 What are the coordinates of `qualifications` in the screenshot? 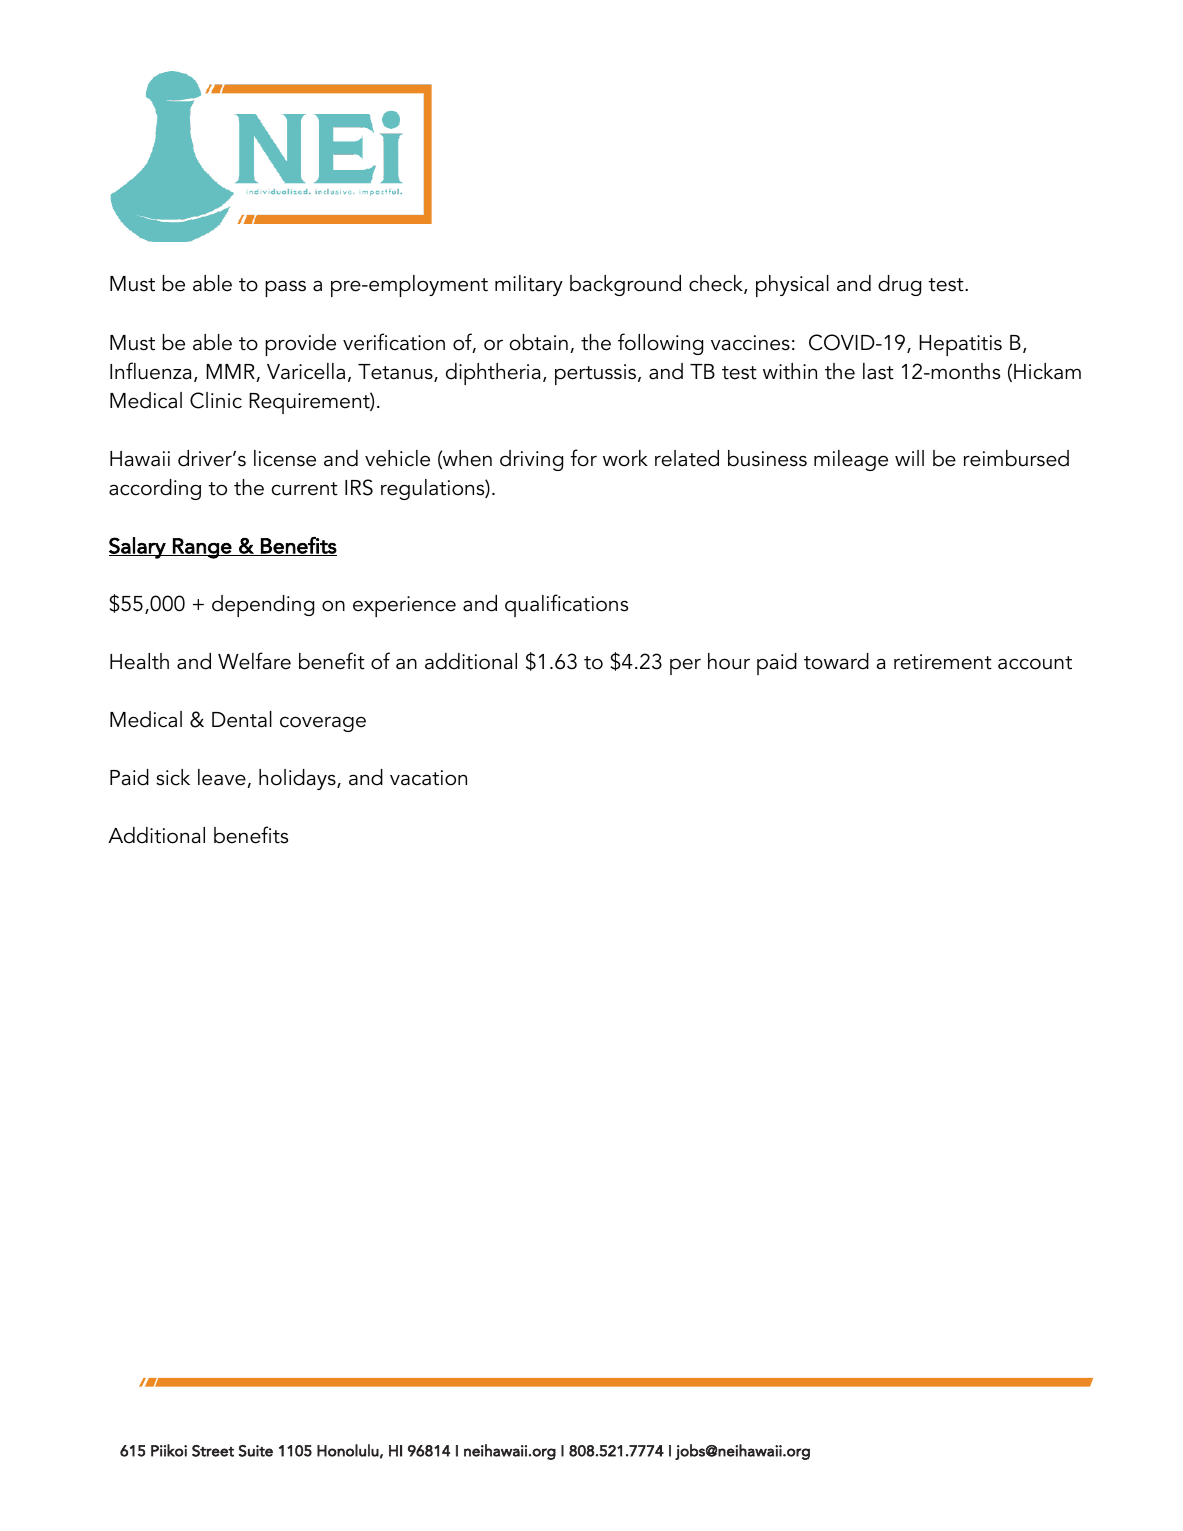 It's located at (566, 605).
